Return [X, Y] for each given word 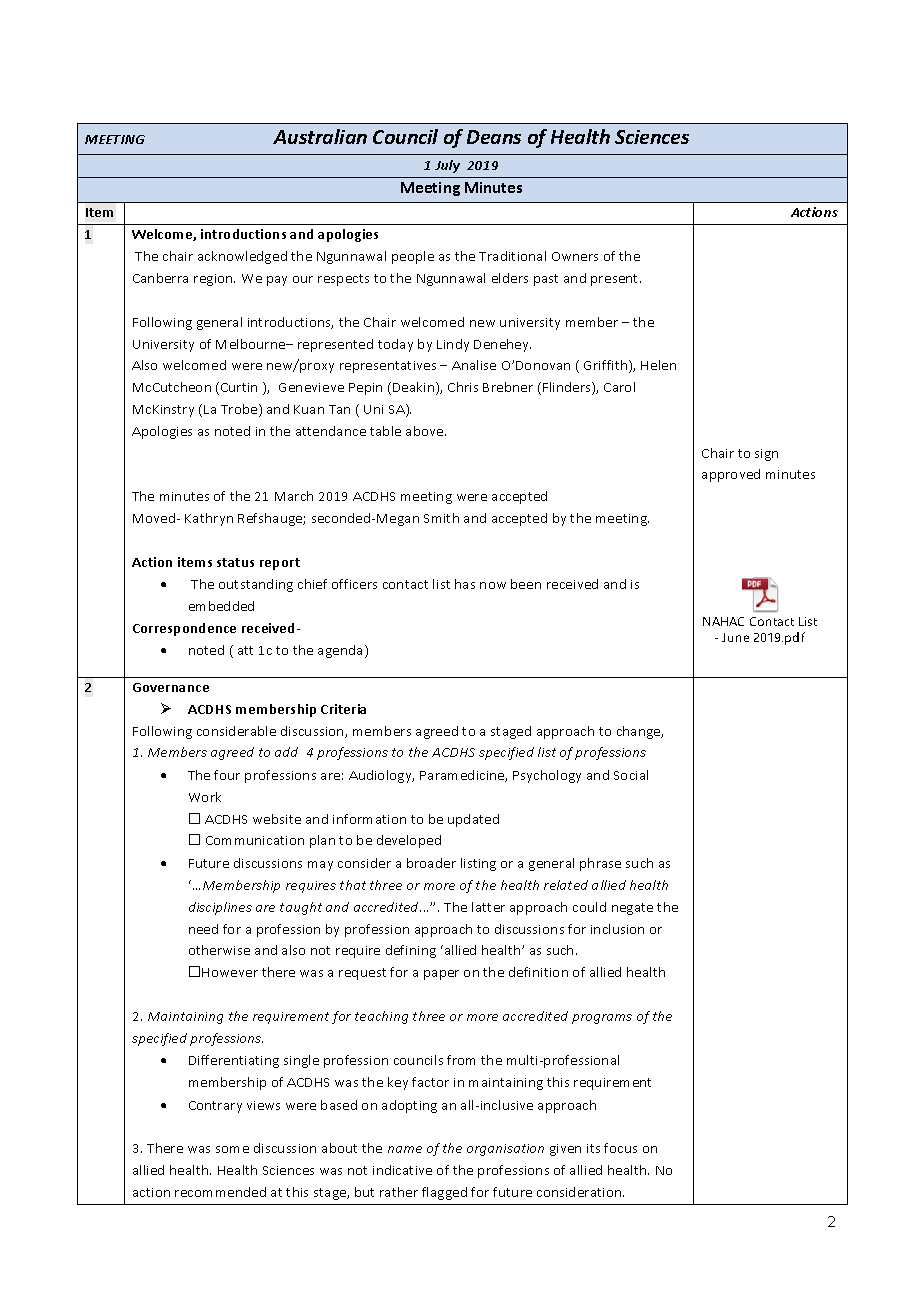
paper [441, 975]
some [232, 1149]
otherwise [219, 950]
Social [631, 775]
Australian [320, 136]
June [735, 637]
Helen [658, 365]
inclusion [617, 929]
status [235, 562]
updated [473, 820]
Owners [575, 256]
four [227, 775]
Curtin [239, 387]
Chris [463, 387]
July [447, 166]
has [465, 584]
